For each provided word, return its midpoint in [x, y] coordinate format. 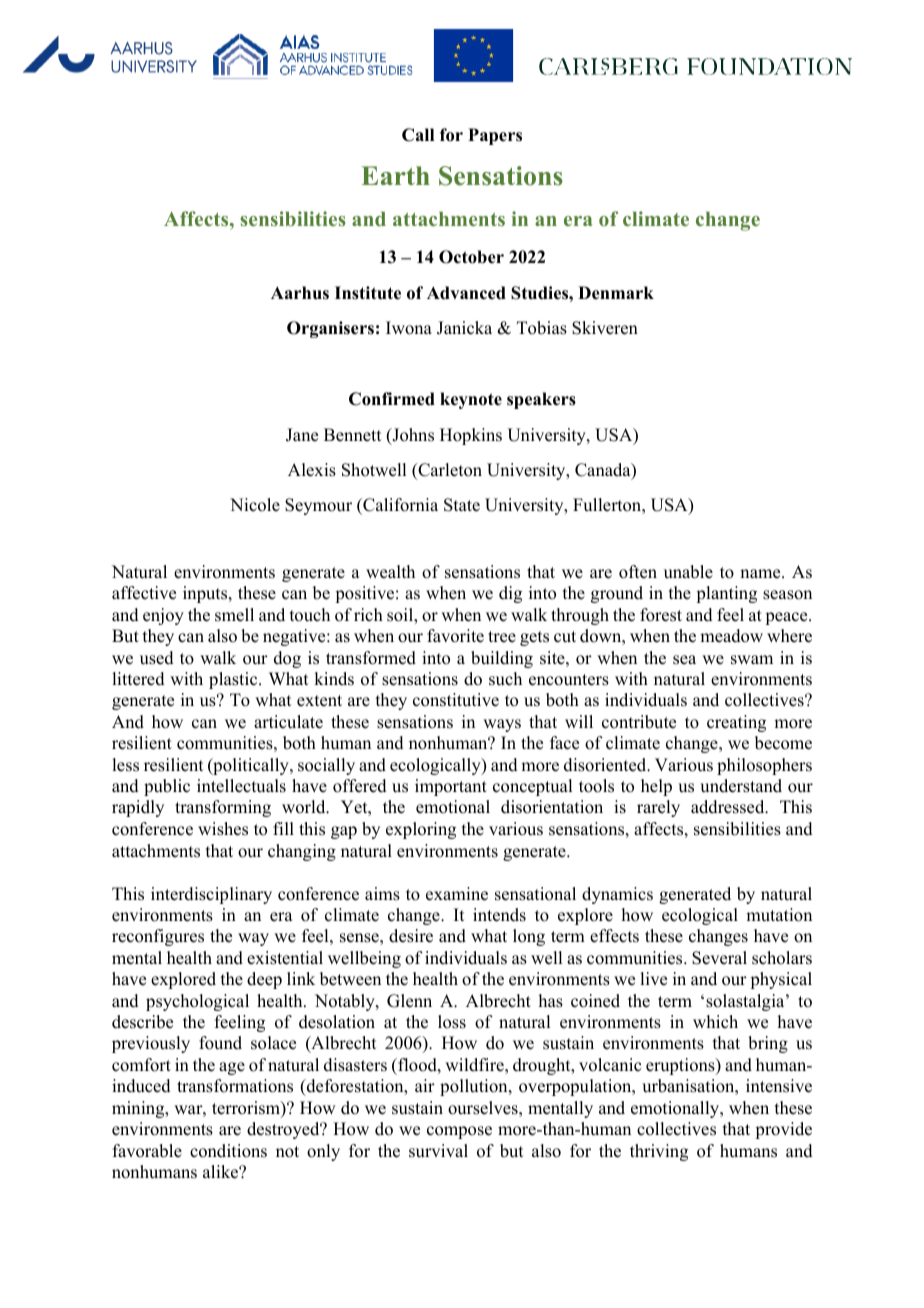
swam [752, 660]
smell [234, 615]
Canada [604, 471]
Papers [495, 136]
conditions [228, 1151]
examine [457, 894]
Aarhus [300, 293]
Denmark [616, 293]
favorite [455, 636]
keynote [471, 400]
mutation [779, 915]
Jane [302, 435]
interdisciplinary [211, 895]
